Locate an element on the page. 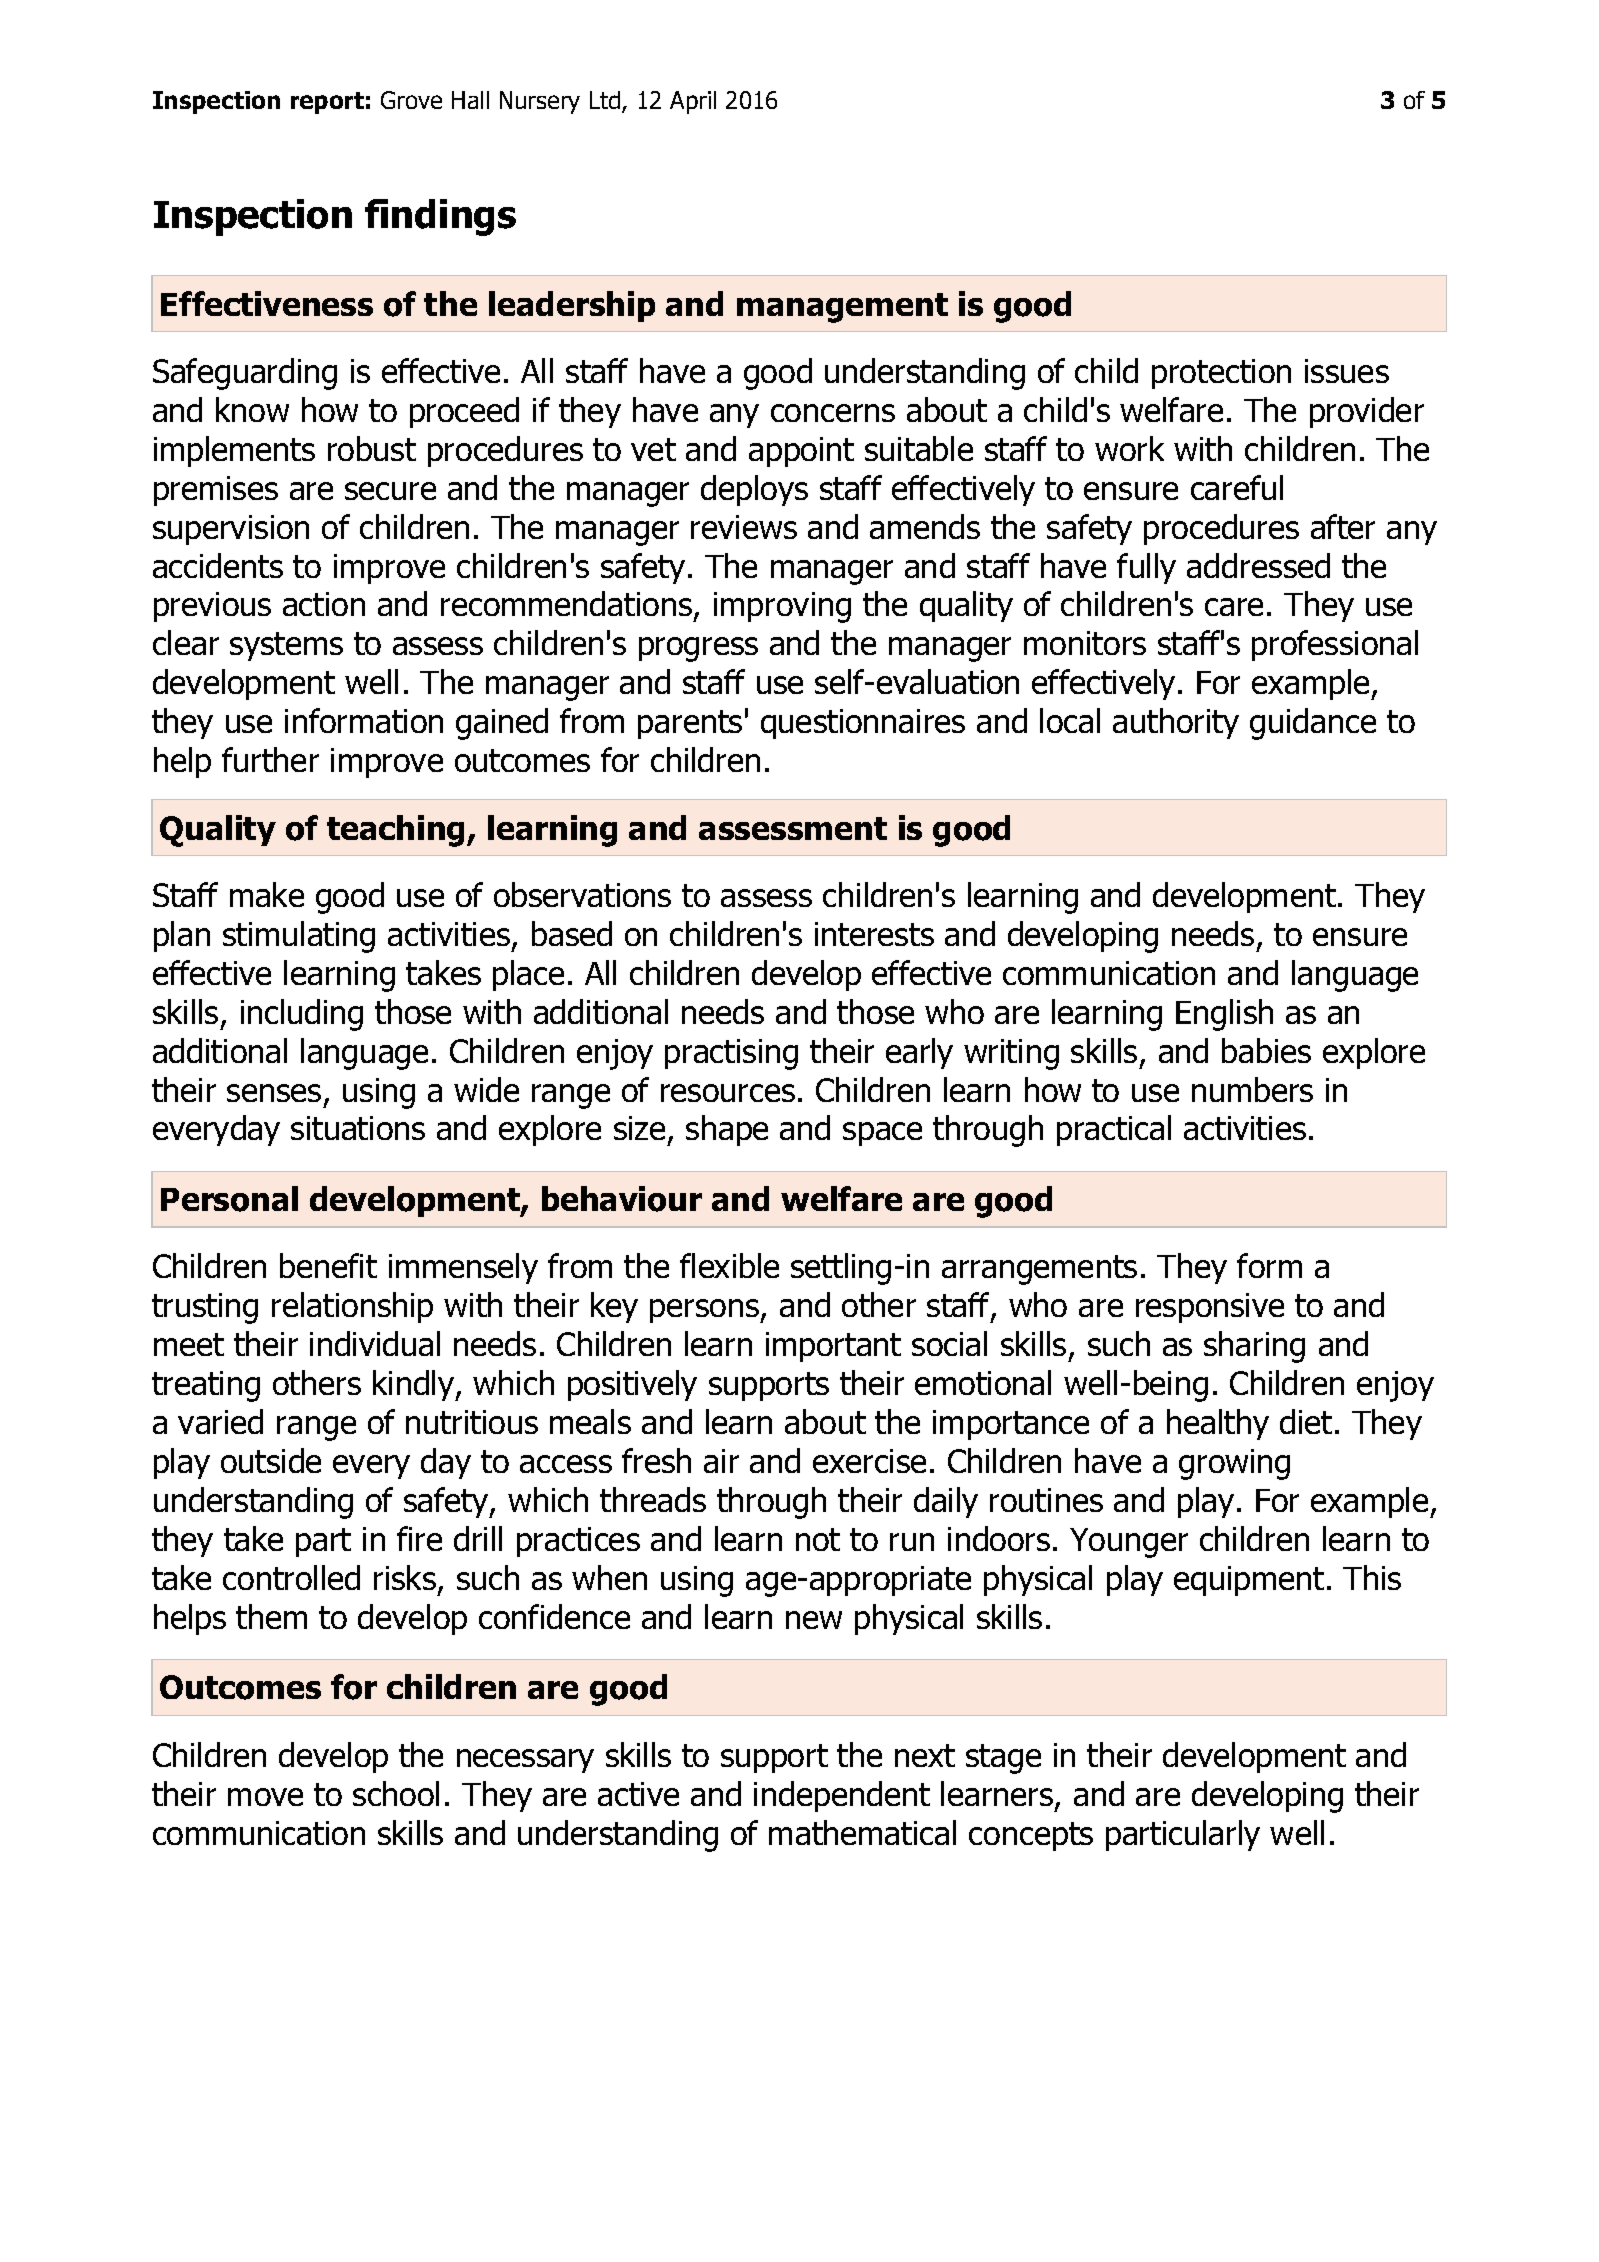 The height and width of the page is (2262, 1599). independent is located at coordinates (842, 1796).
